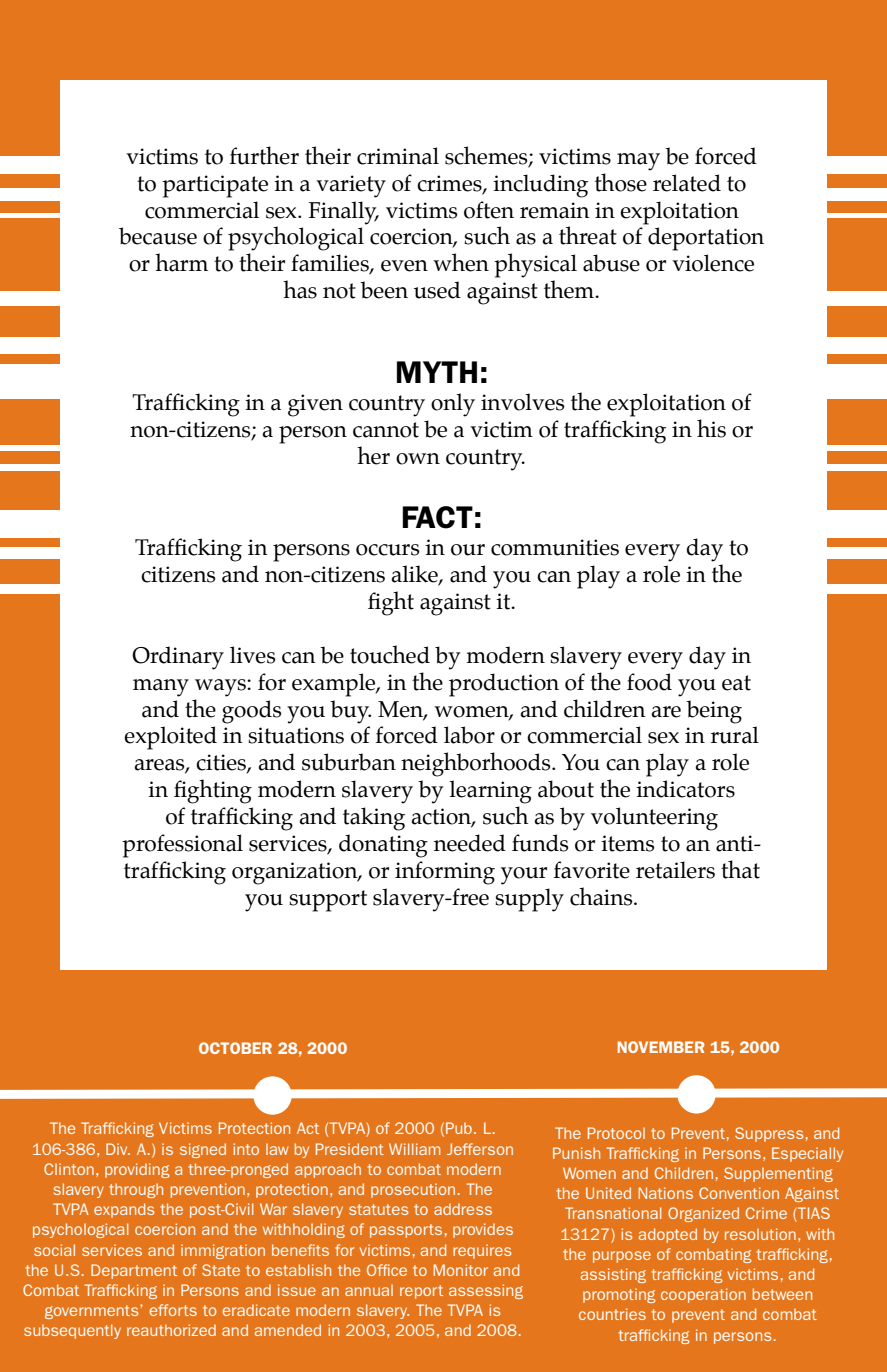 This screenshot has width=887, height=1372. I want to click on criminal, so click(398, 156).
